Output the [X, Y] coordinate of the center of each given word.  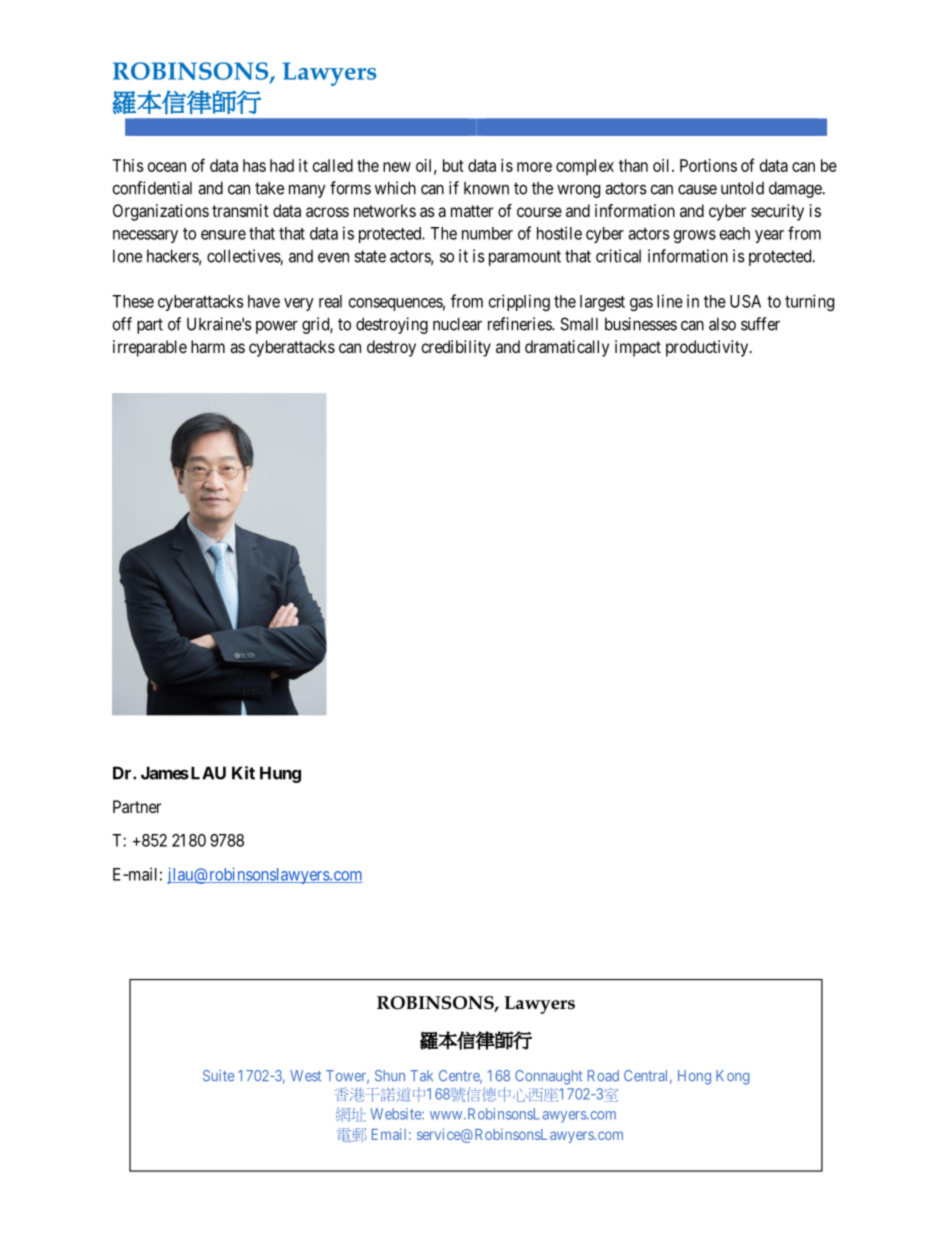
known [486, 188]
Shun [390, 1076]
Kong [733, 1077]
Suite [218, 1076]
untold [742, 188]
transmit [240, 210]
